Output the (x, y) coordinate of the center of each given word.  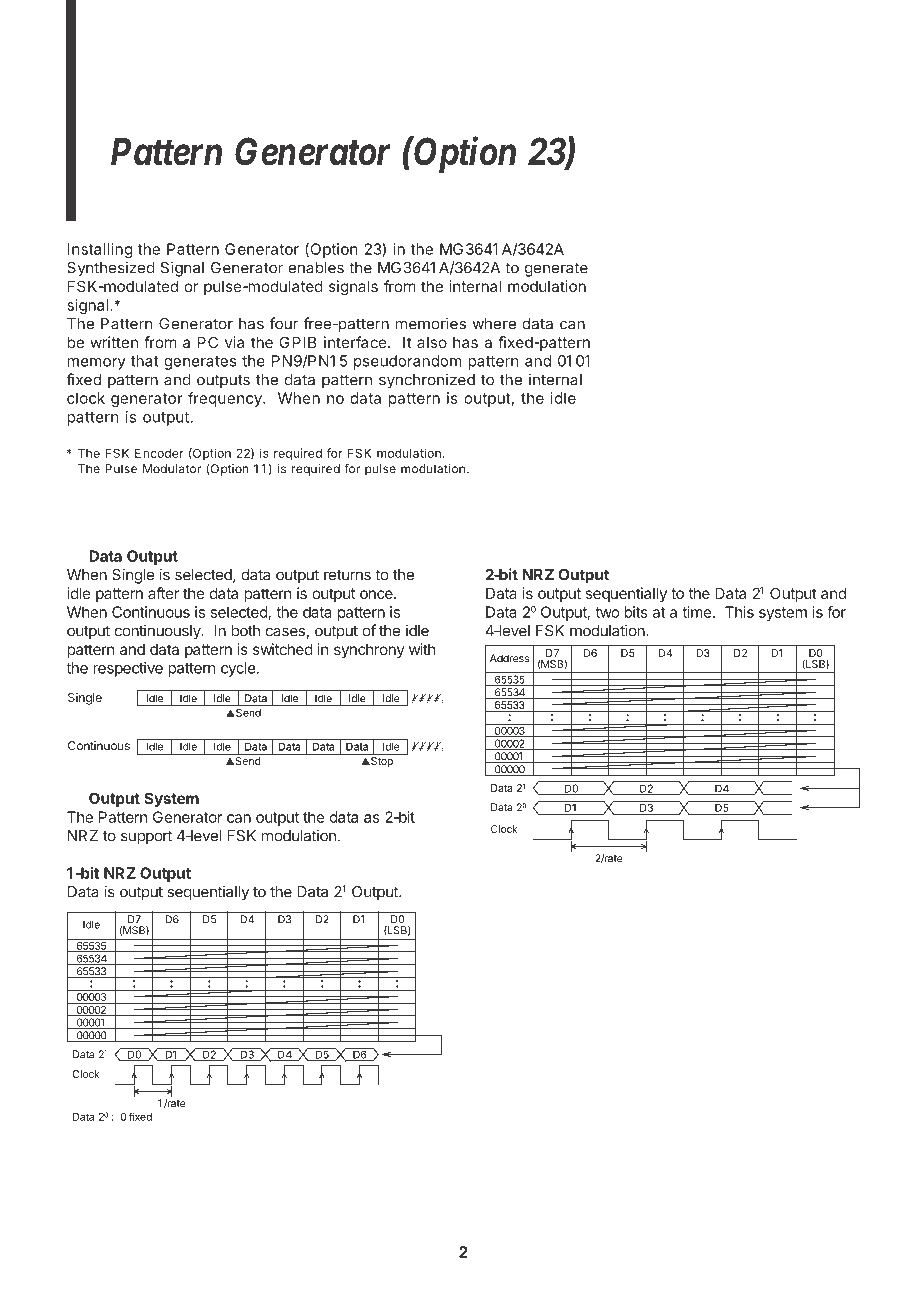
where (494, 324)
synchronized (427, 381)
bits (636, 612)
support (146, 837)
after (163, 593)
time (697, 612)
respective (128, 669)
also (432, 342)
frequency (226, 399)
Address (509, 658)
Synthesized (111, 269)
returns (347, 575)
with (422, 649)
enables (316, 268)
